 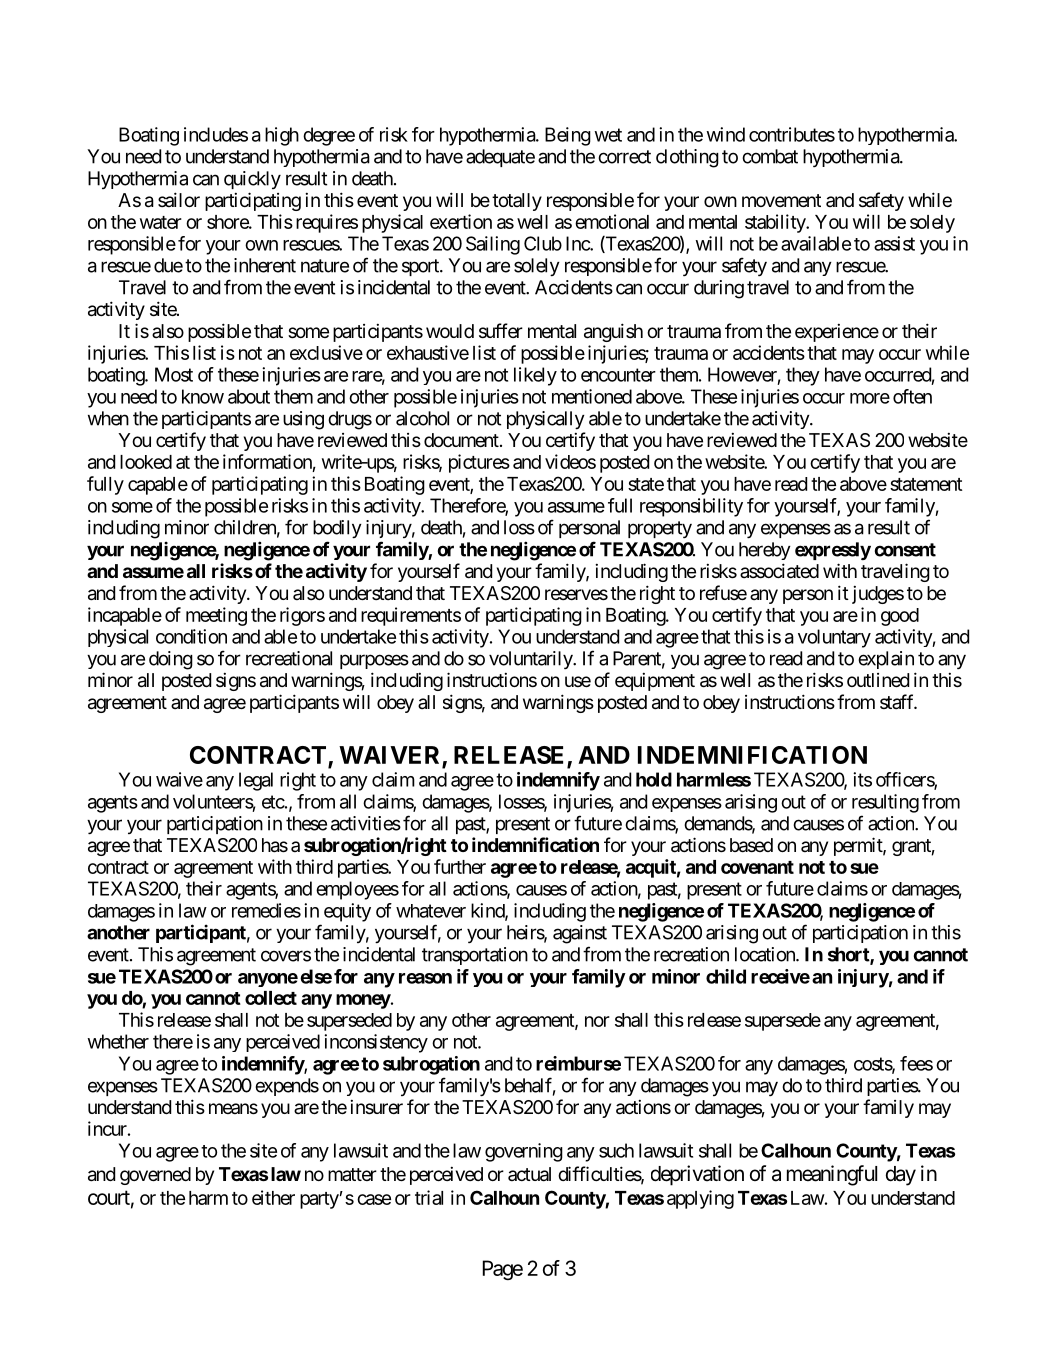 What do you see at coordinates (580, 934) in the screenshot?
I see `against` at bounding box center [580, 934].
